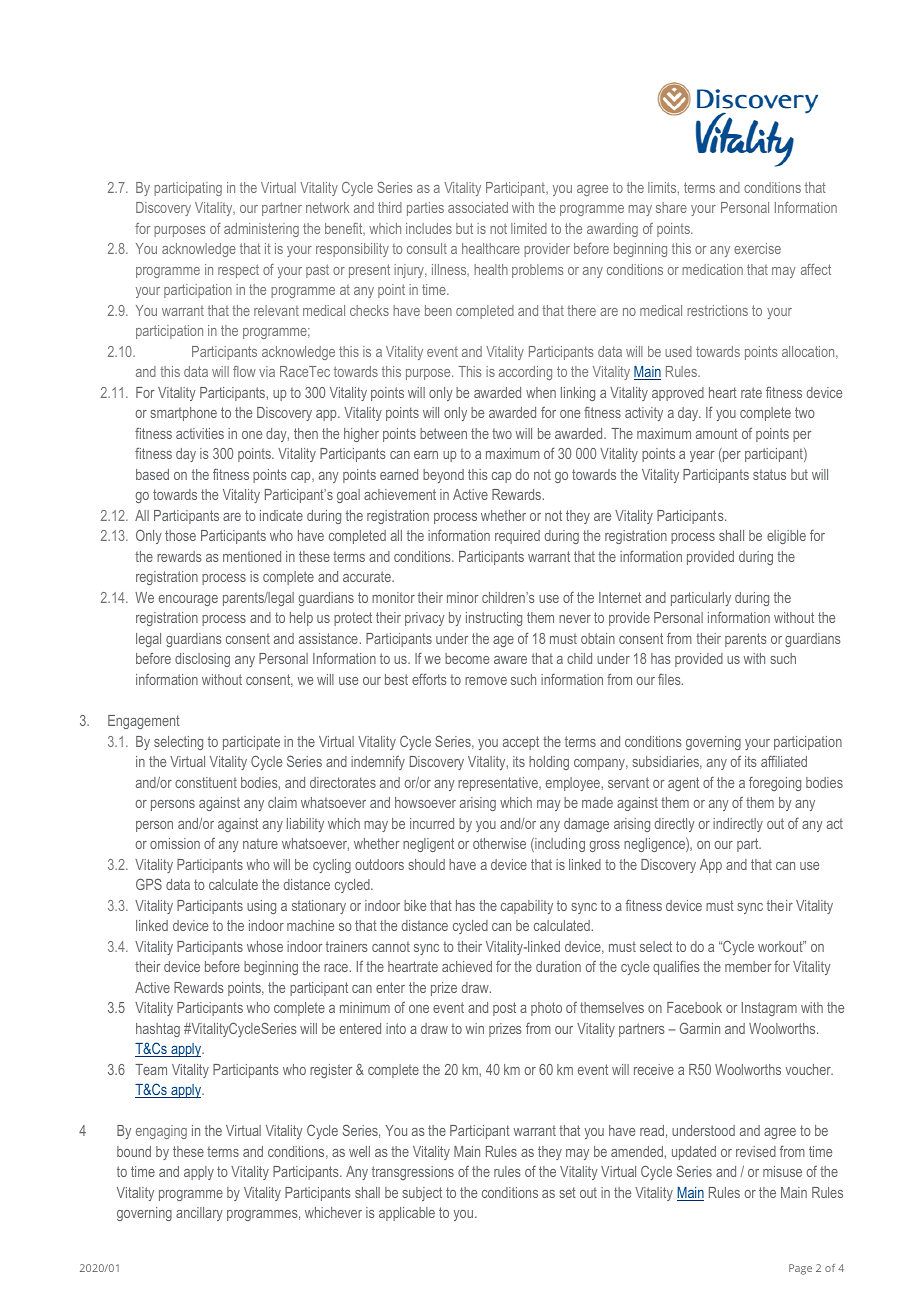 This screenshot has height=1308, width=924. Describe the element at coordinates (238, 271) in the screenshot. I see `respect` at that location.
